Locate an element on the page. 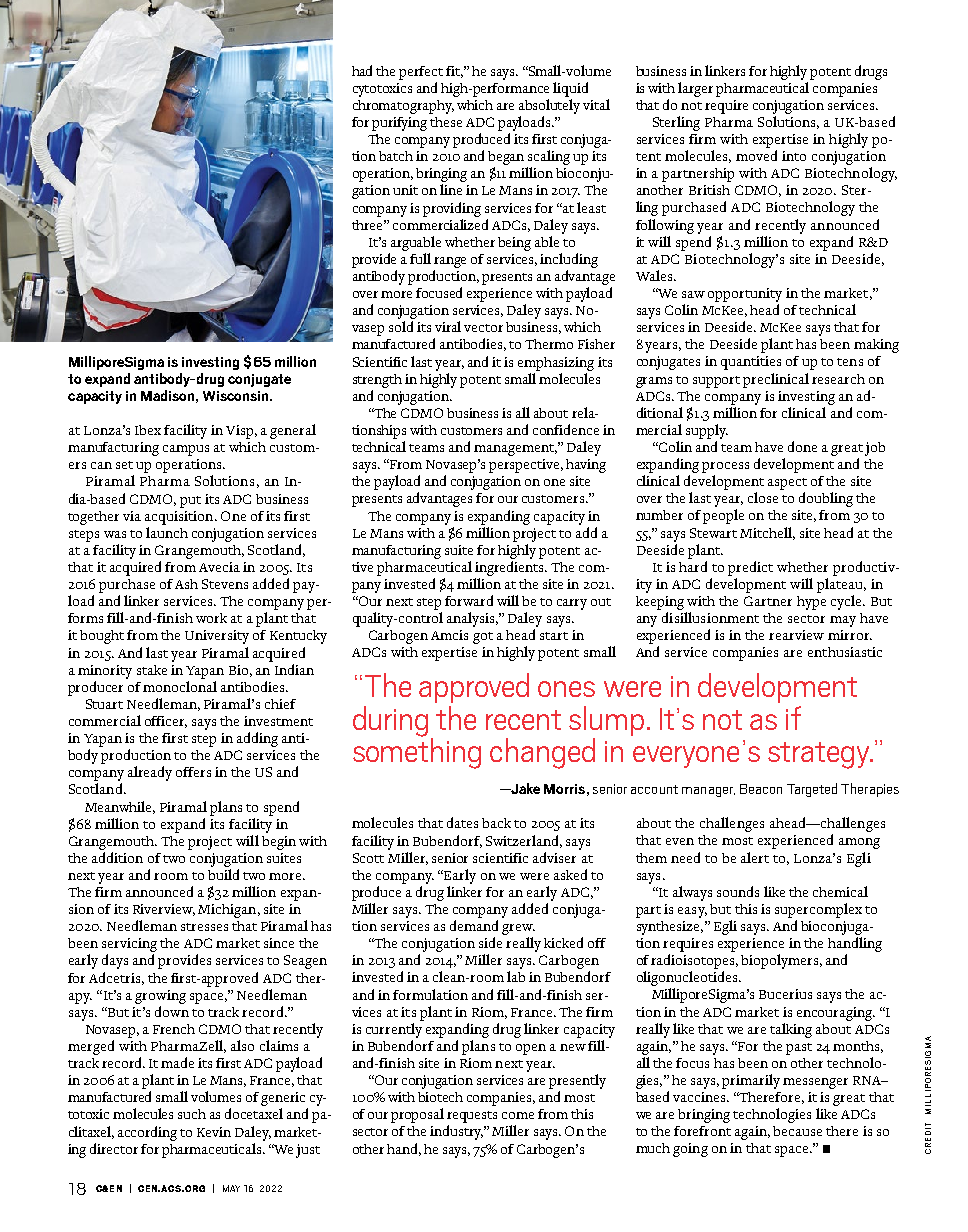 The image size is (968, 1232). analysis is located at coordinates (472, 619).
